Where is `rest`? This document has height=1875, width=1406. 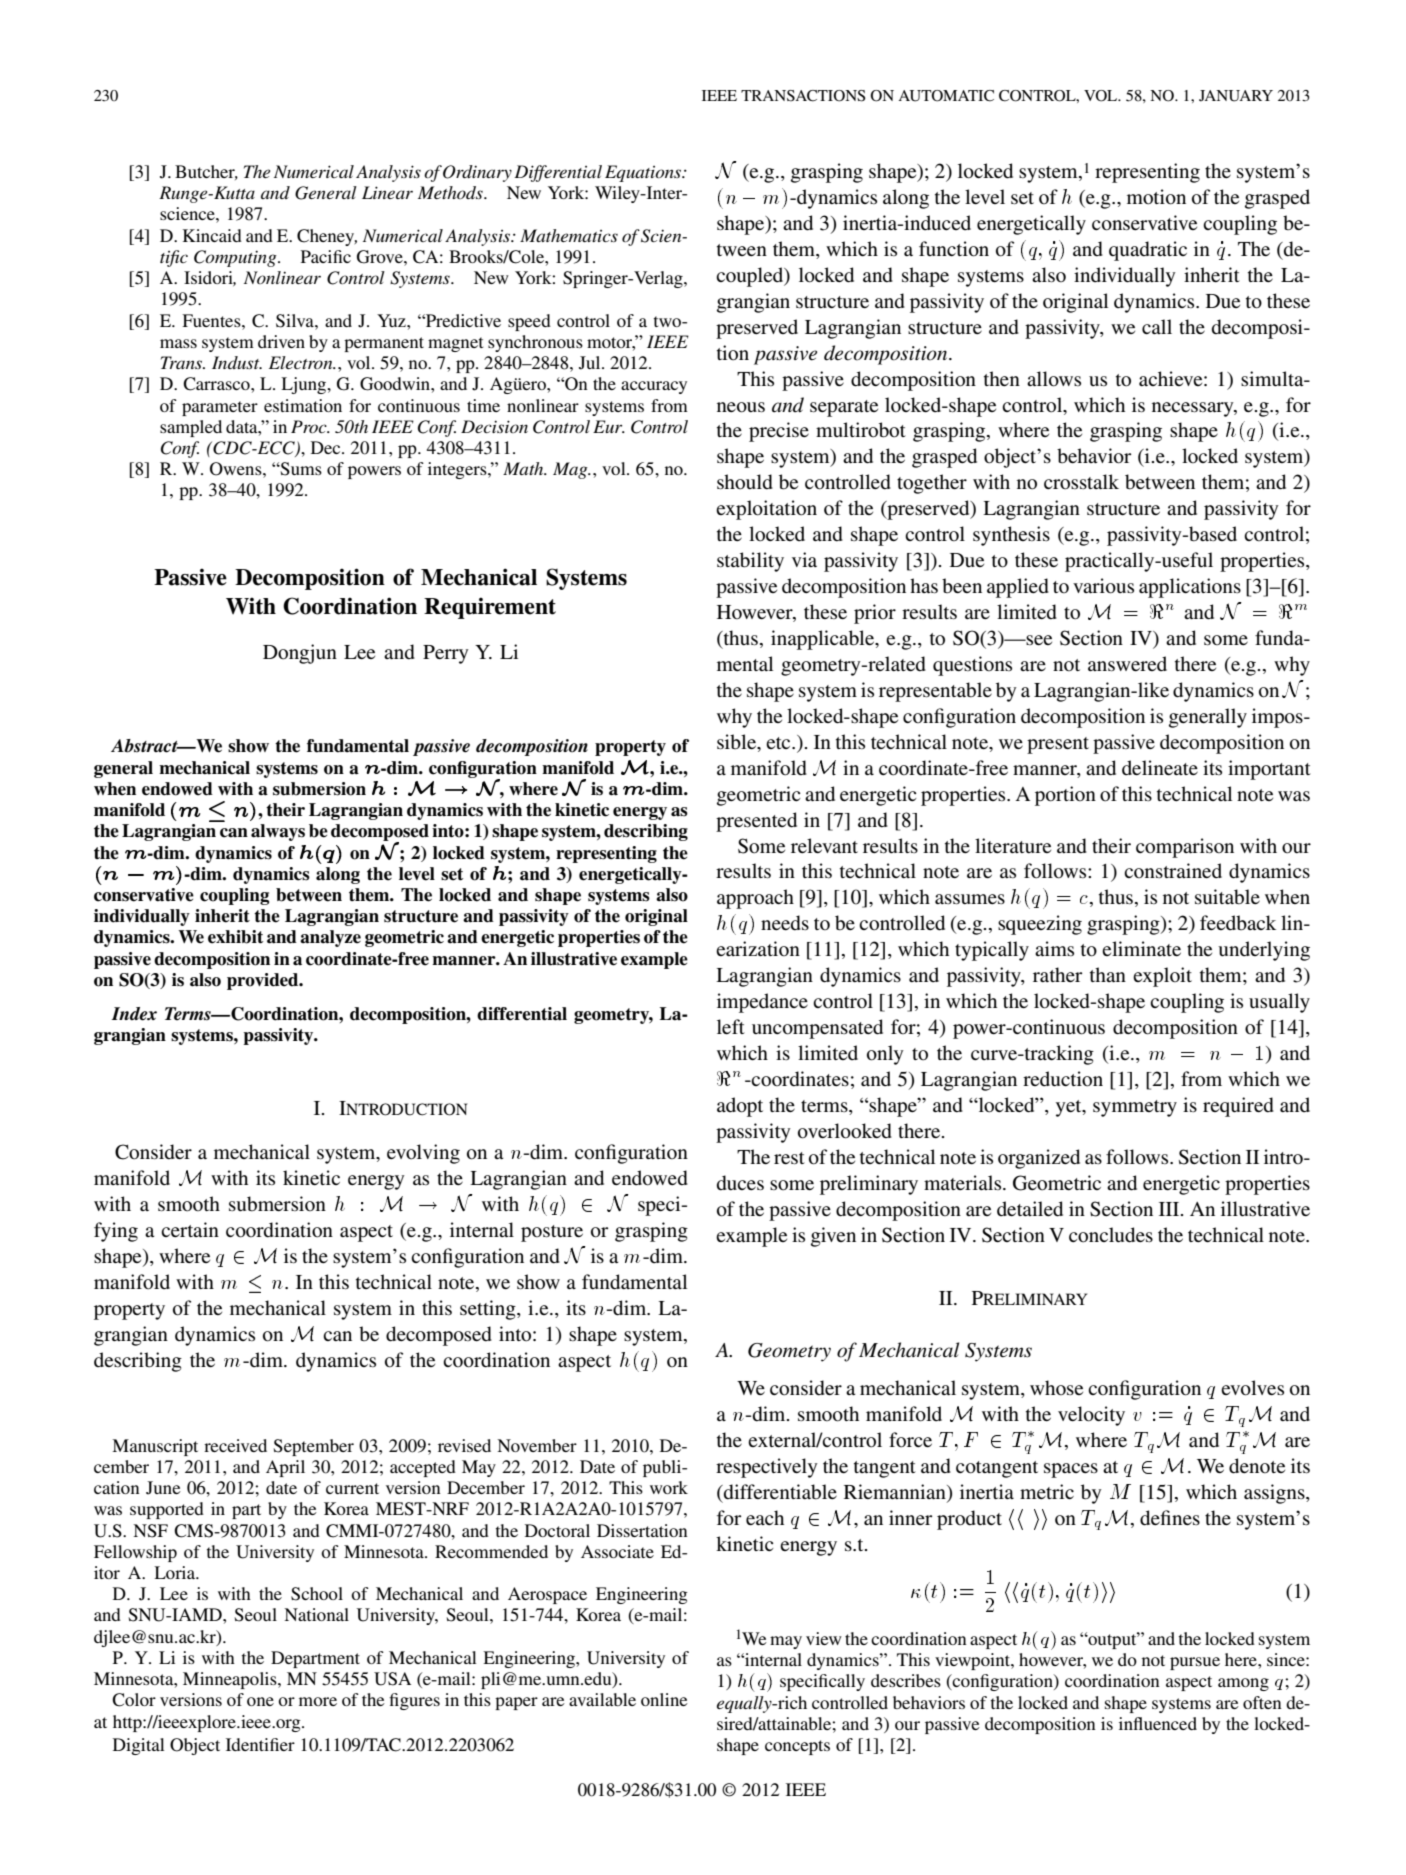 rest is located at coordinates (789, 1158).
